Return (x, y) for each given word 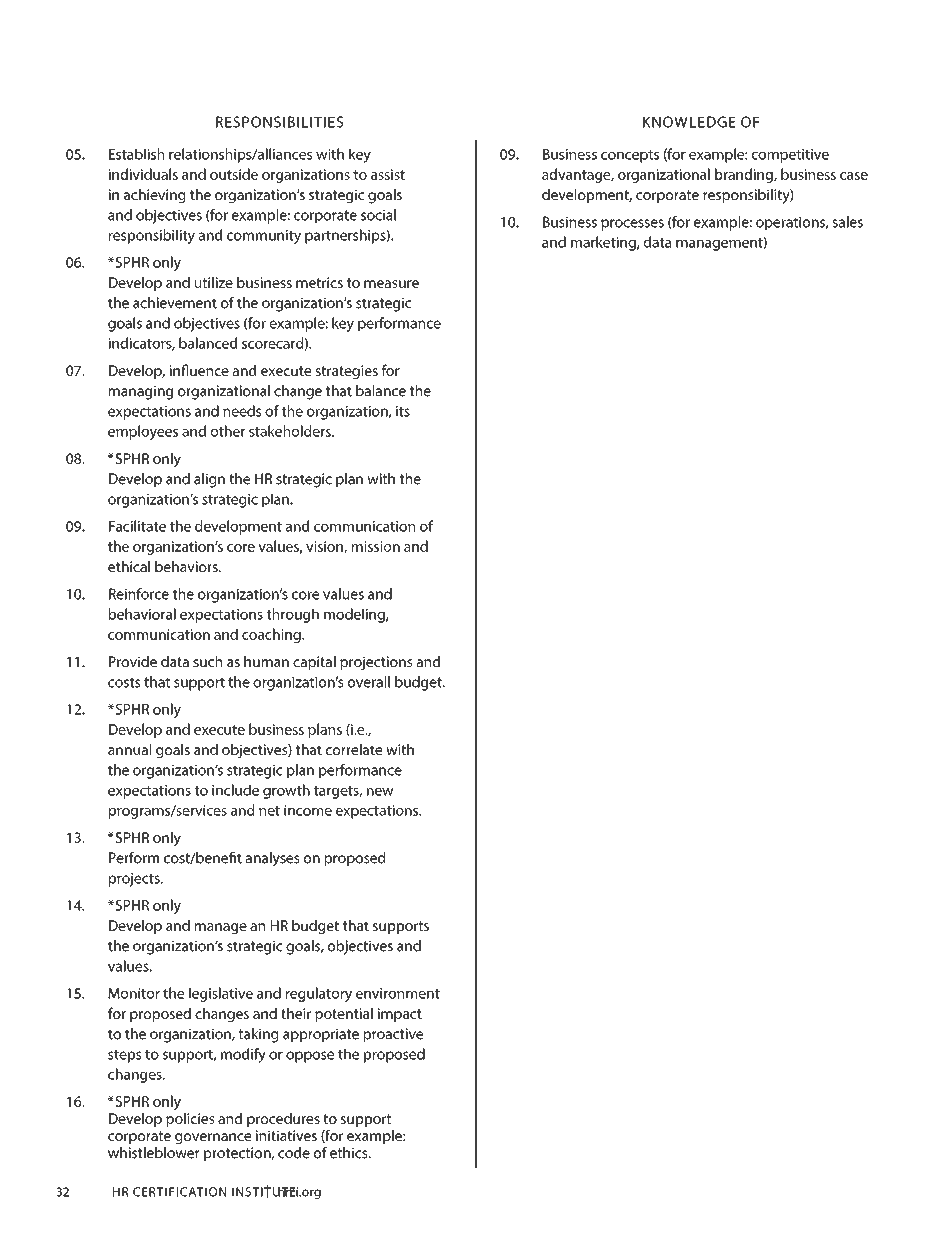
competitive (790, 156)
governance (213, 1139)
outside (234, 174)
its (403, 411)
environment (398, 993)
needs (242, 411)
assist (388, 174)
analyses (273, 859)
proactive (393, 1035)
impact (400, 1015)
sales (847, 222)
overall (369, 682)
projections (376, 663)
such (207, 661)
